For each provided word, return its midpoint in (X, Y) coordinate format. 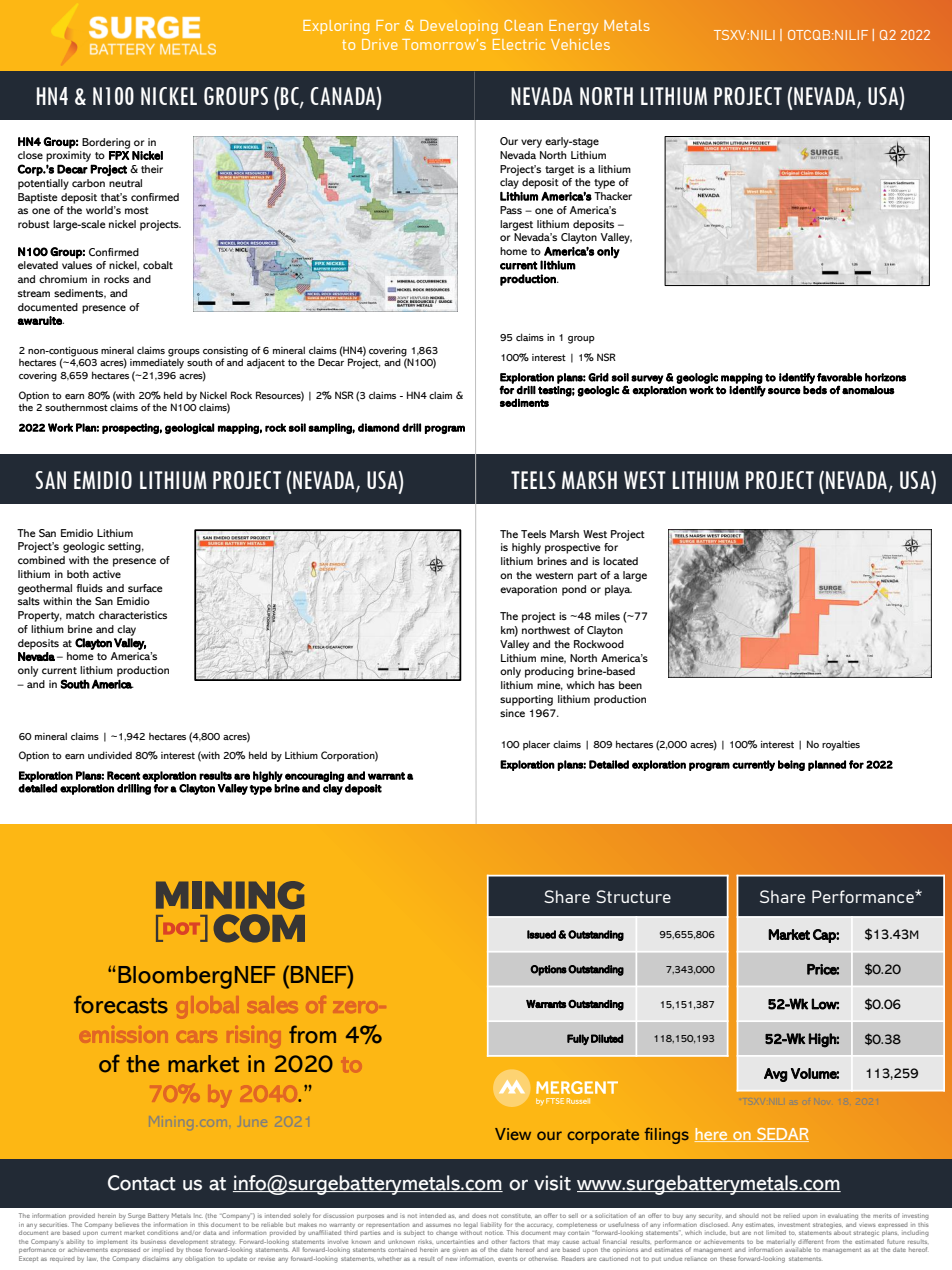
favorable (839, 377)
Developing (459, 27)
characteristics (133, 615)
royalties (841, 746)
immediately (157, 363)
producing (549, 672)
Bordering (106, 143)
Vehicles (580, 44)
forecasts (121, 1004)
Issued (541, 934)
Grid (598, 377)
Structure (633, 896)
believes (128, 1223)
